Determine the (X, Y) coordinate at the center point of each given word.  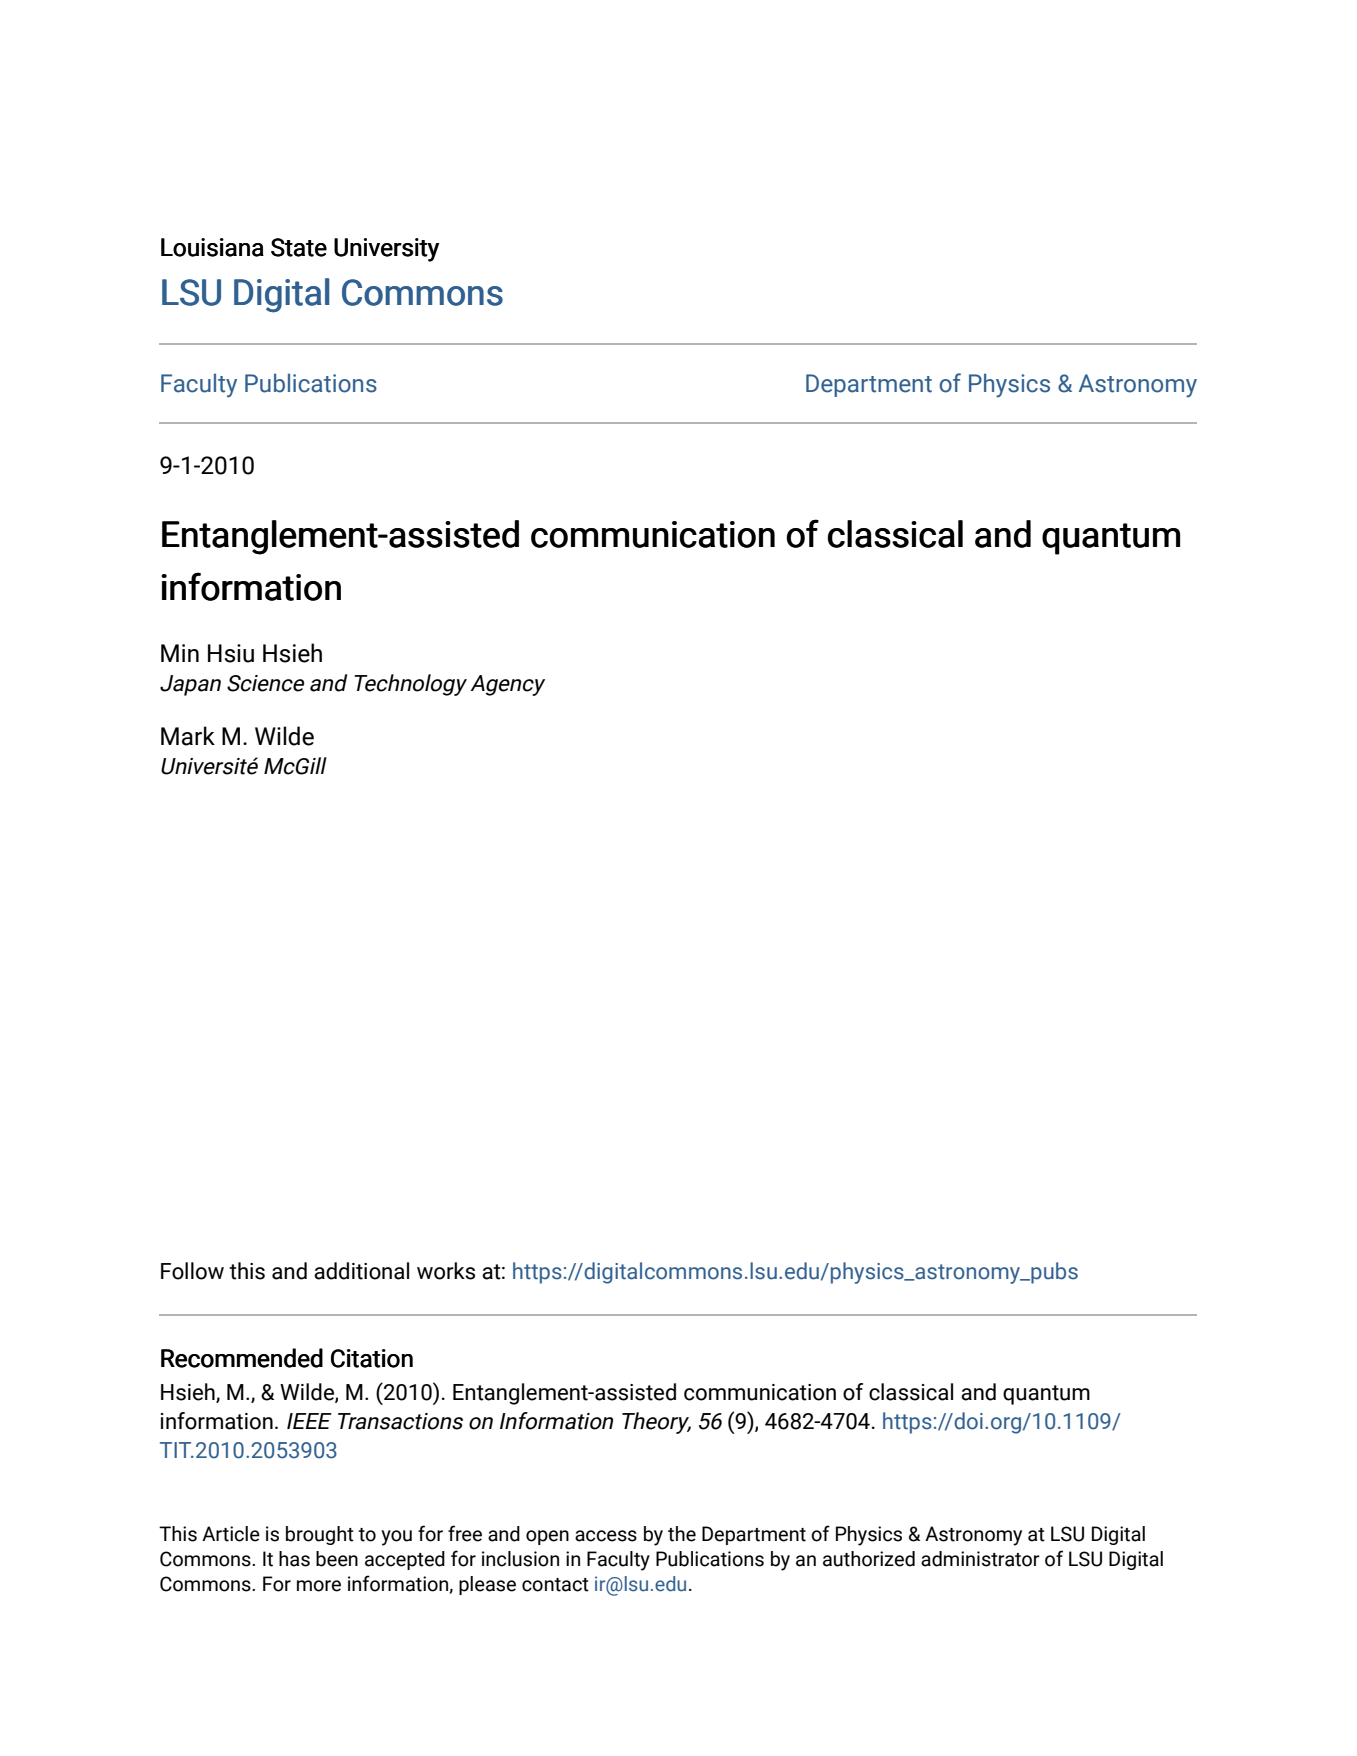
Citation (372, 1358)
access (606, 1536)
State (299, 247)
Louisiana (212, 247)
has (294, 1559)
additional (361, 1271)
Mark (188, 736)
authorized (869, 1559)
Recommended (242, 1358)
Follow (192, 1271)
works (446, 1271)
